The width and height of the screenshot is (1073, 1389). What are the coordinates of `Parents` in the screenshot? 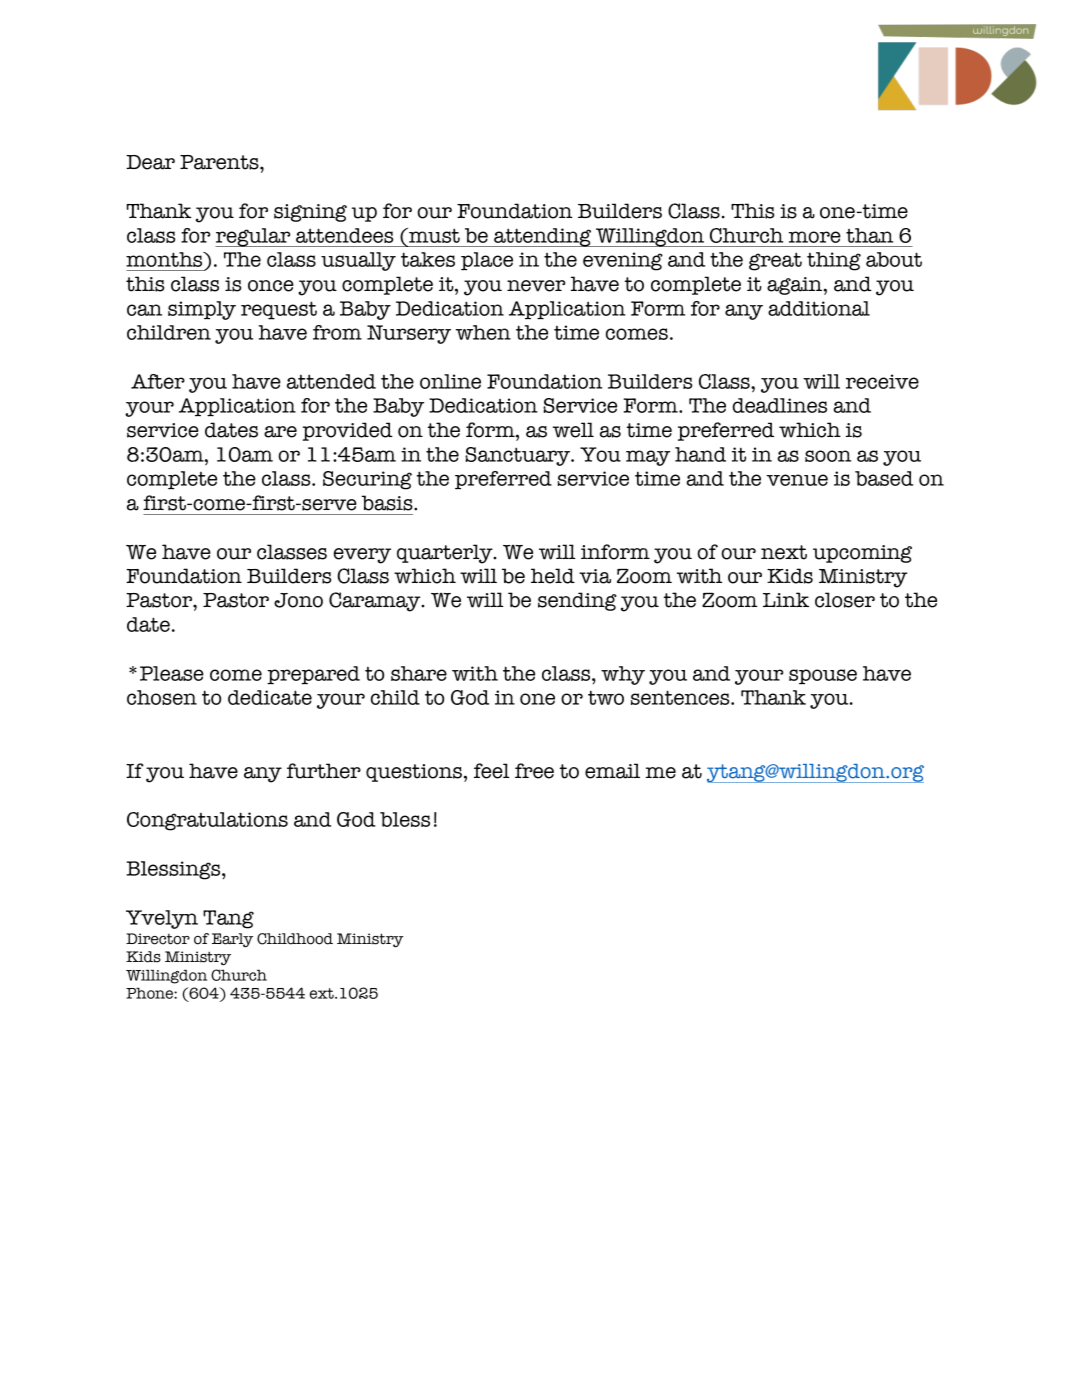 It's located at (220, 162).
